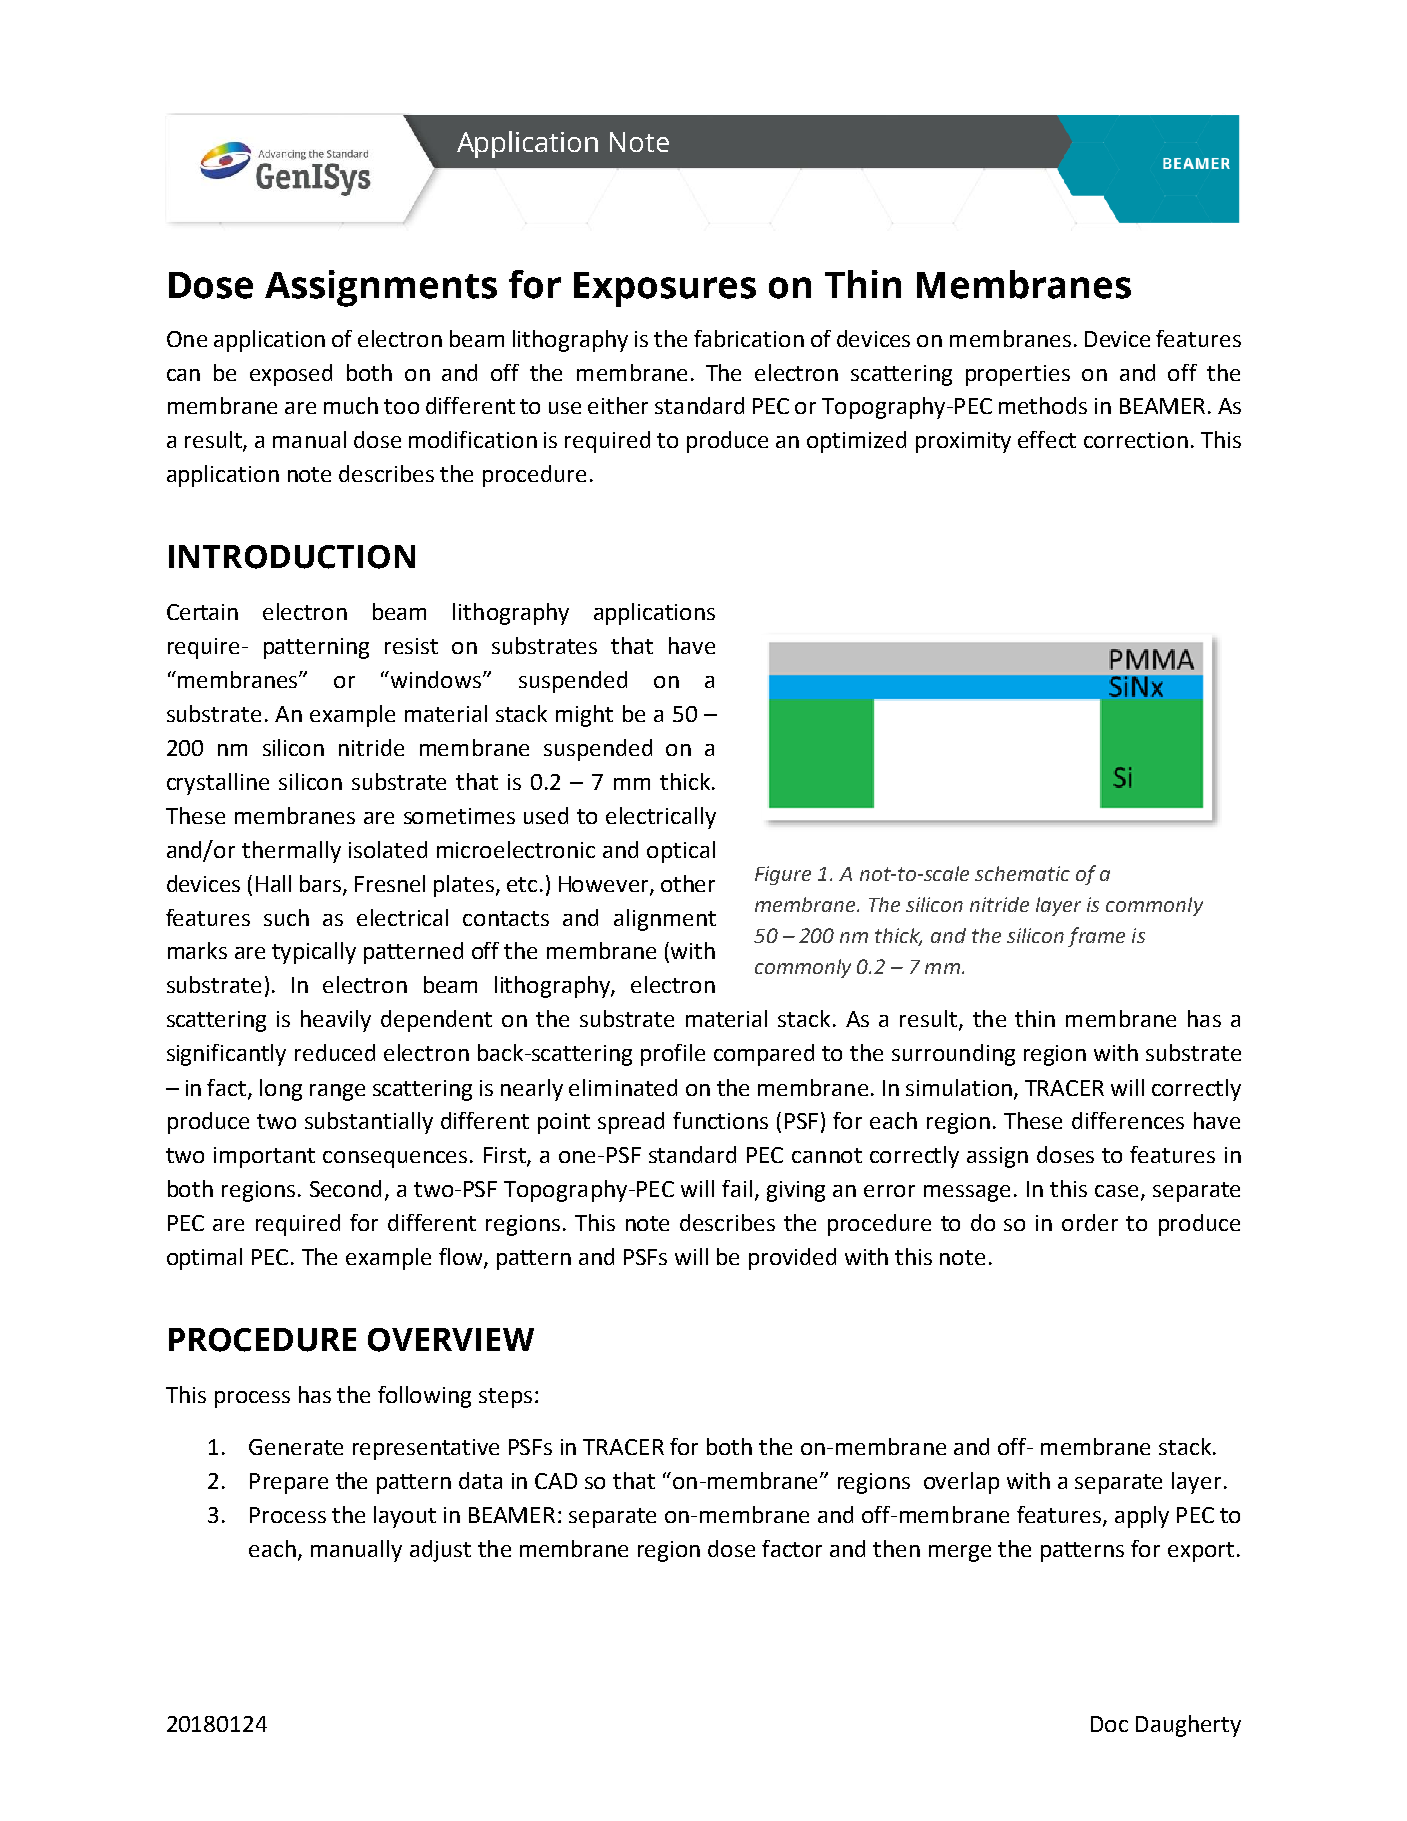 The width and height of the document is (1407, 1821). What do you see at coordinates (1018, 375) in the document?
I see `properties` at bounding box center [1018, 375].
